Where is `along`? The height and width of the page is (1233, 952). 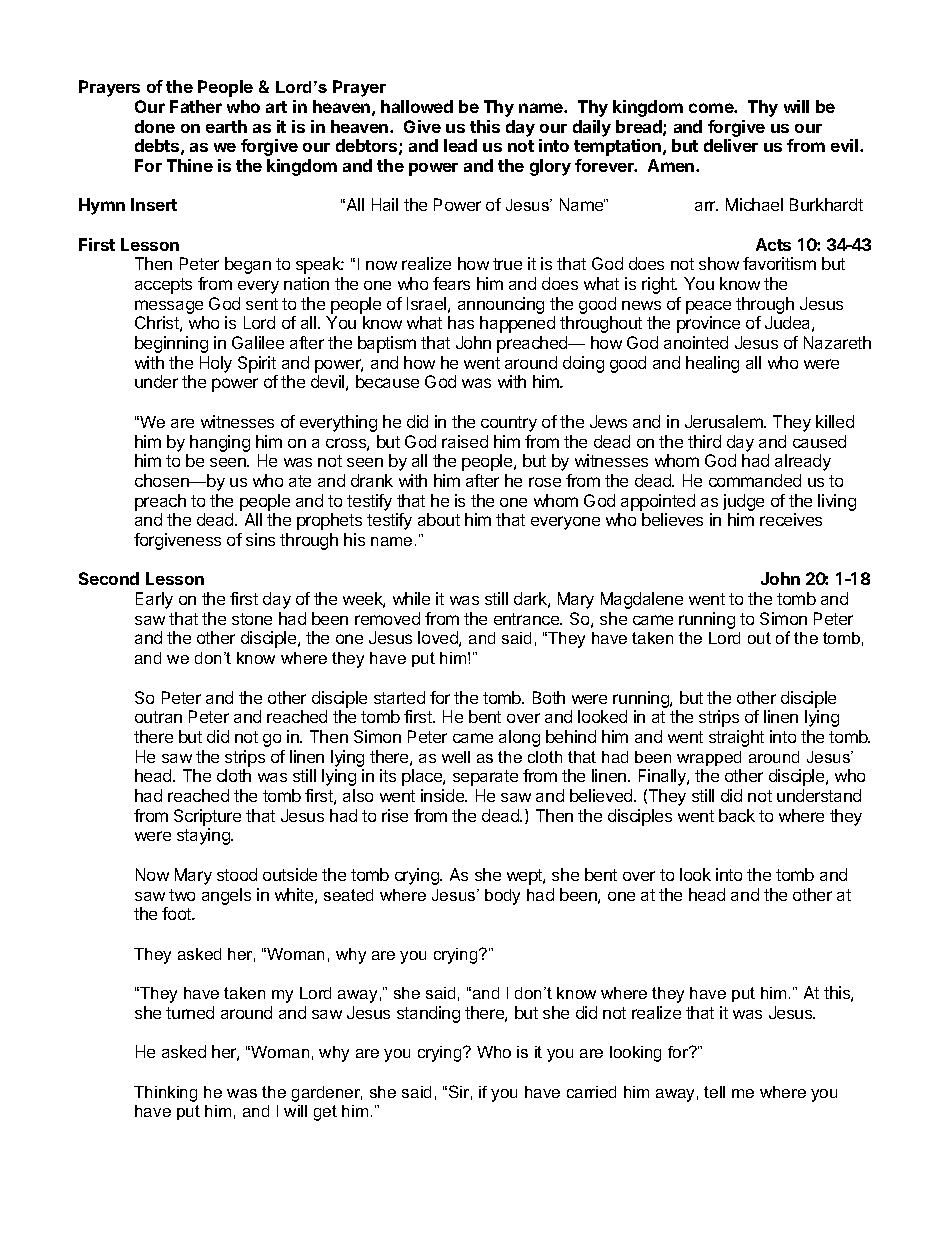 along is located at coordinates (519, 738).
